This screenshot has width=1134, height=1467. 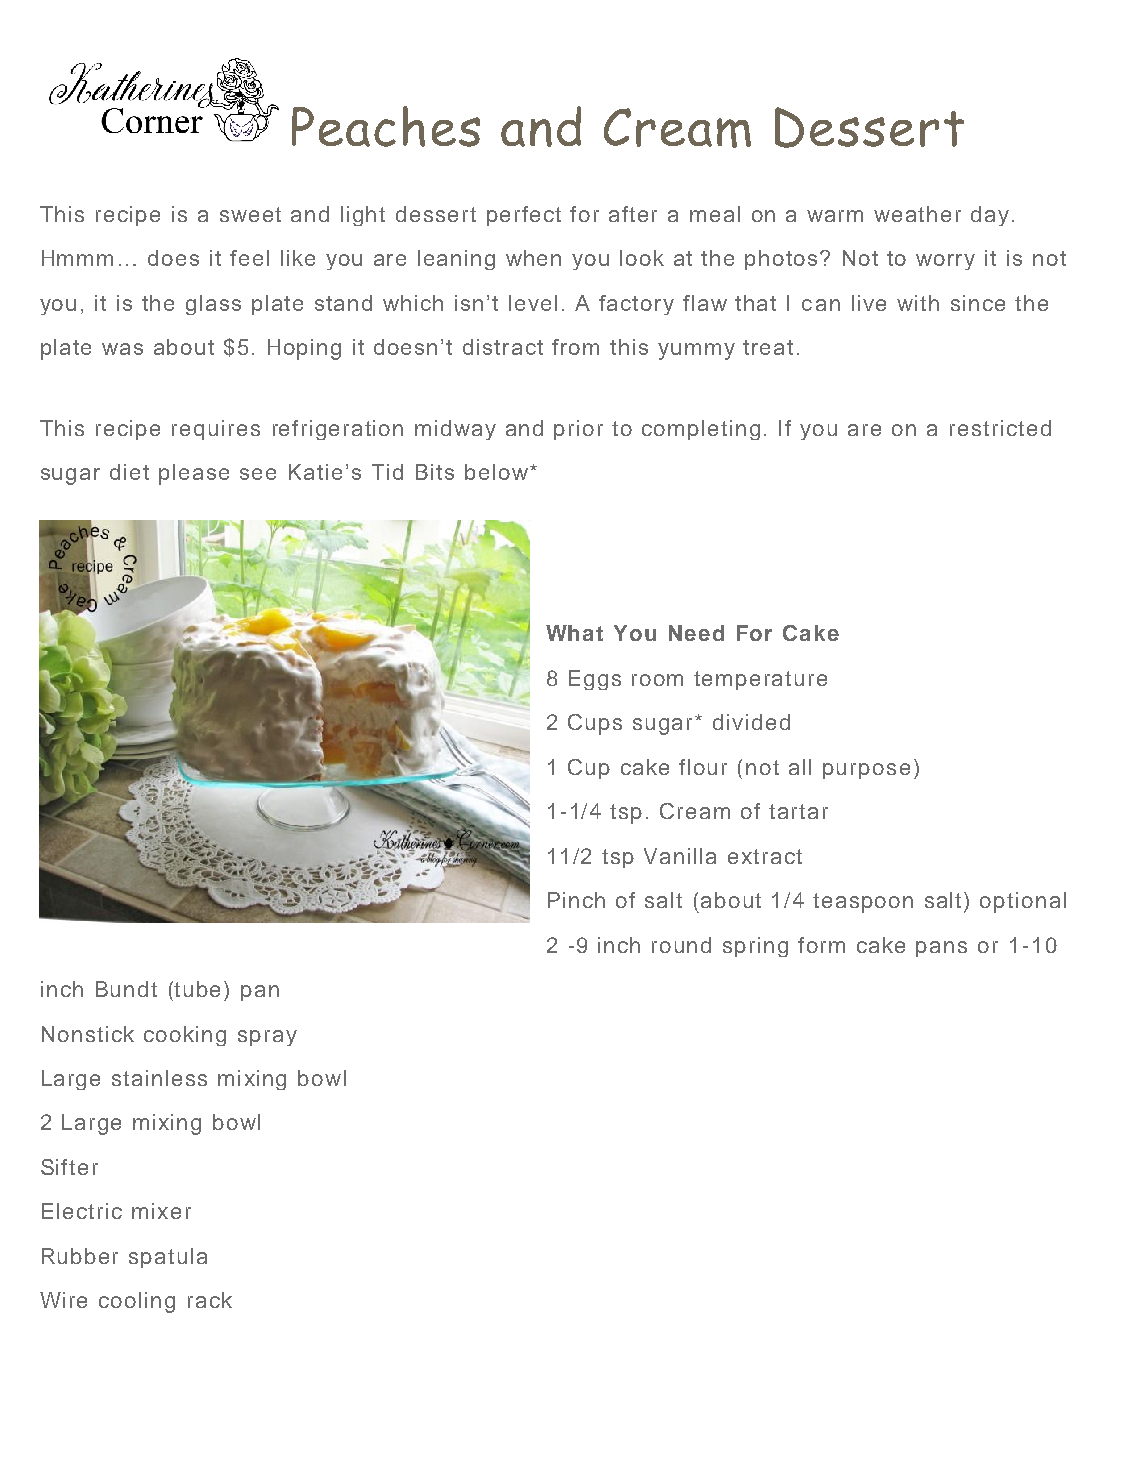 What do you see at coordinates (524, 216) in the screenshot?
I see `perfect` at bounding box center [524, 216].
